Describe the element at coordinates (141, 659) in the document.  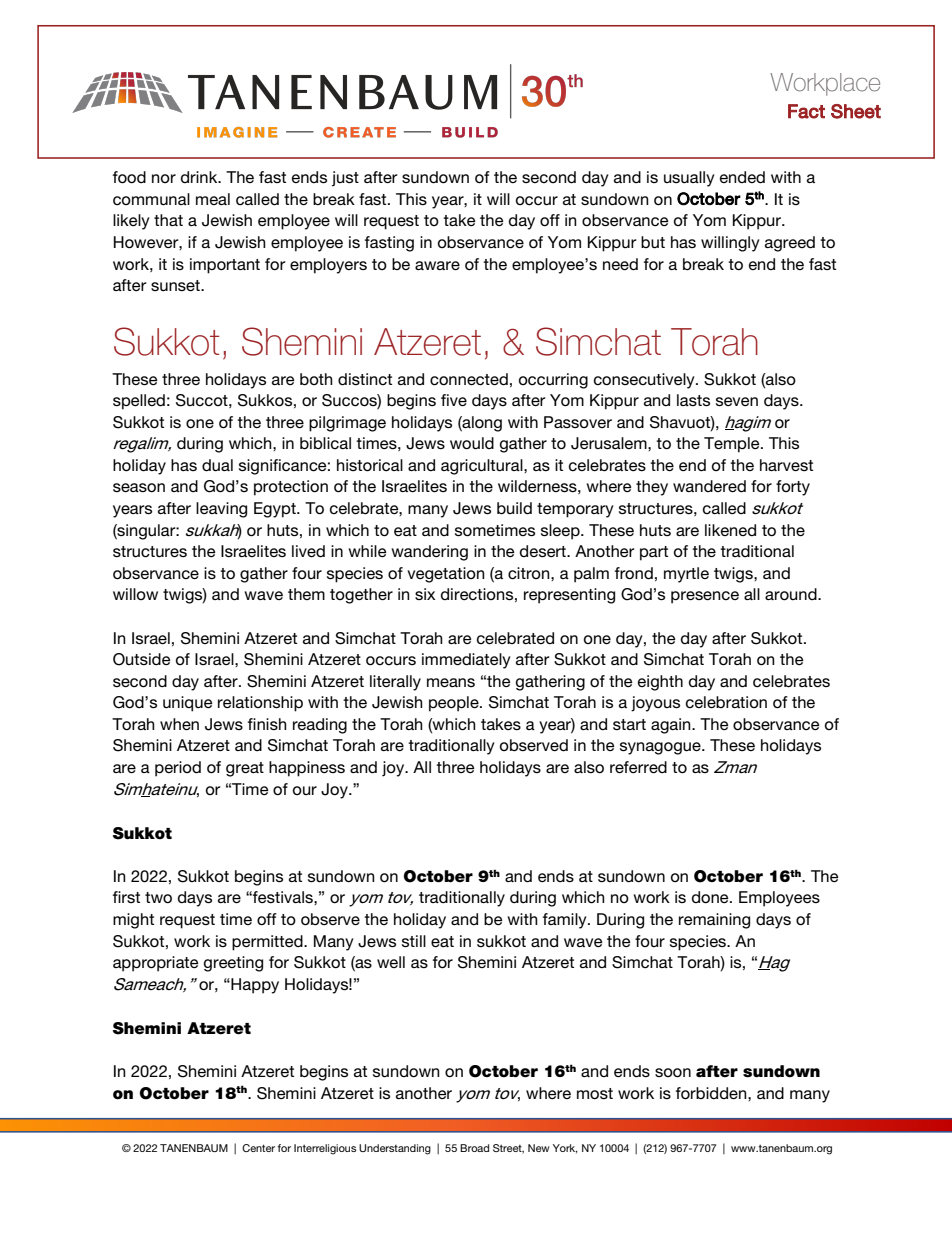
I see `Outside` at that location.
